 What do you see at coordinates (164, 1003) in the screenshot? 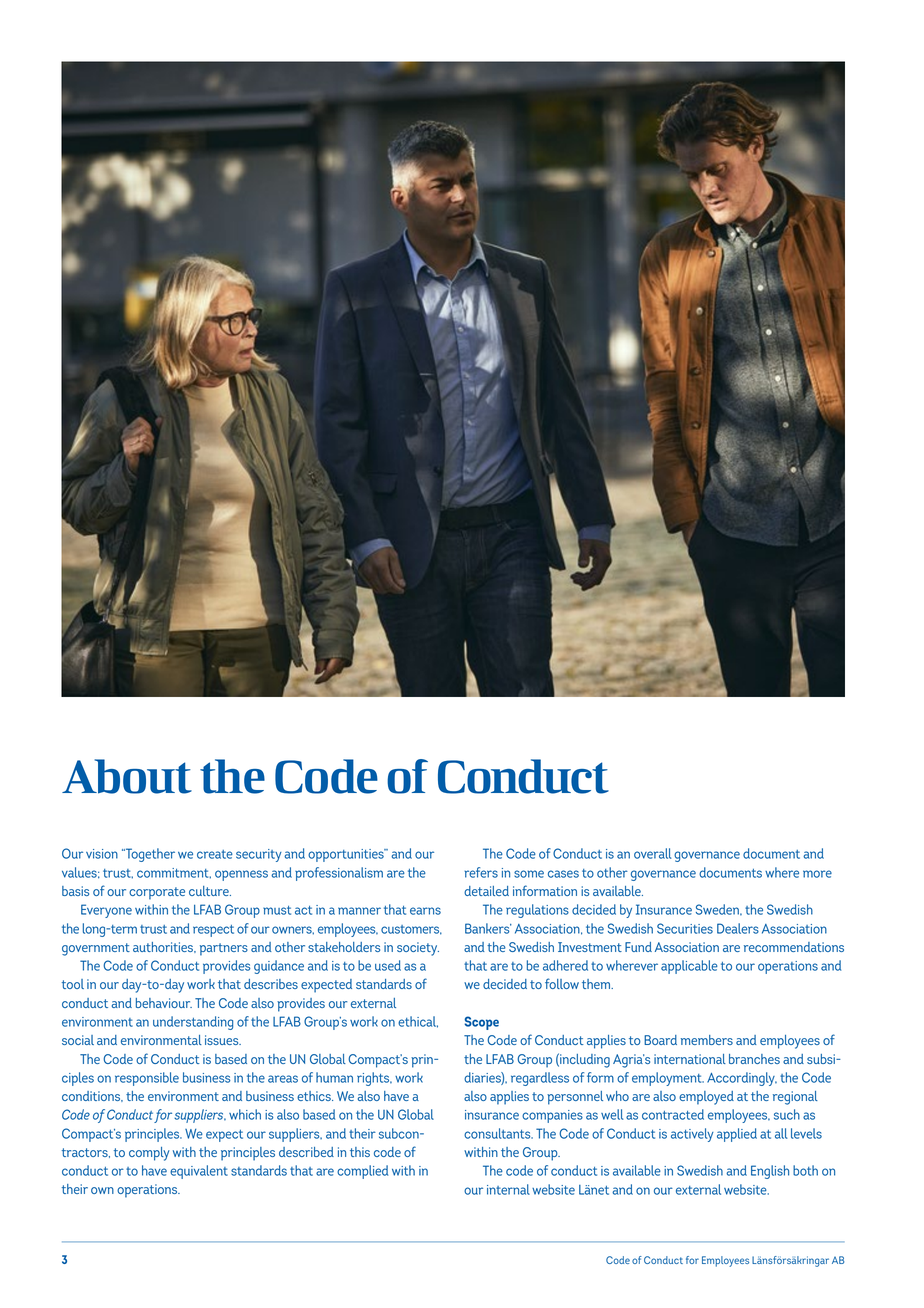
I see `behaviour` at bounding box center [164, 1003].
